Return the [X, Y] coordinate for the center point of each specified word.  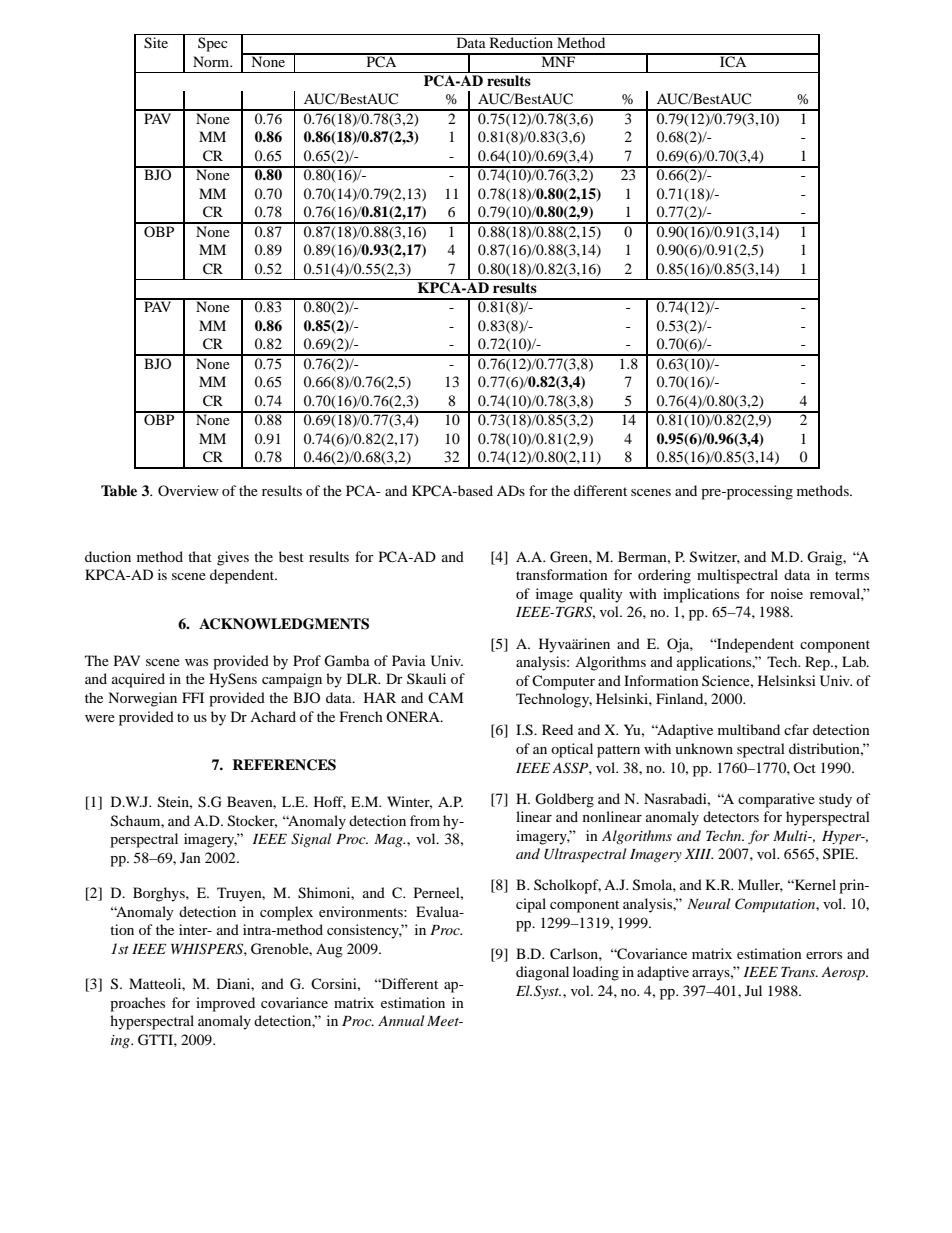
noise [787, 593]
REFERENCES [284, 765]
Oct [804, 767]
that [200, 556]
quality [601, 595]
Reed [557, 729]
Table [119, 490]
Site [156, 43]
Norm [212, 61]
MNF [558, 60]
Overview [188, 490]
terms [852, 575]
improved [225, 1004]
